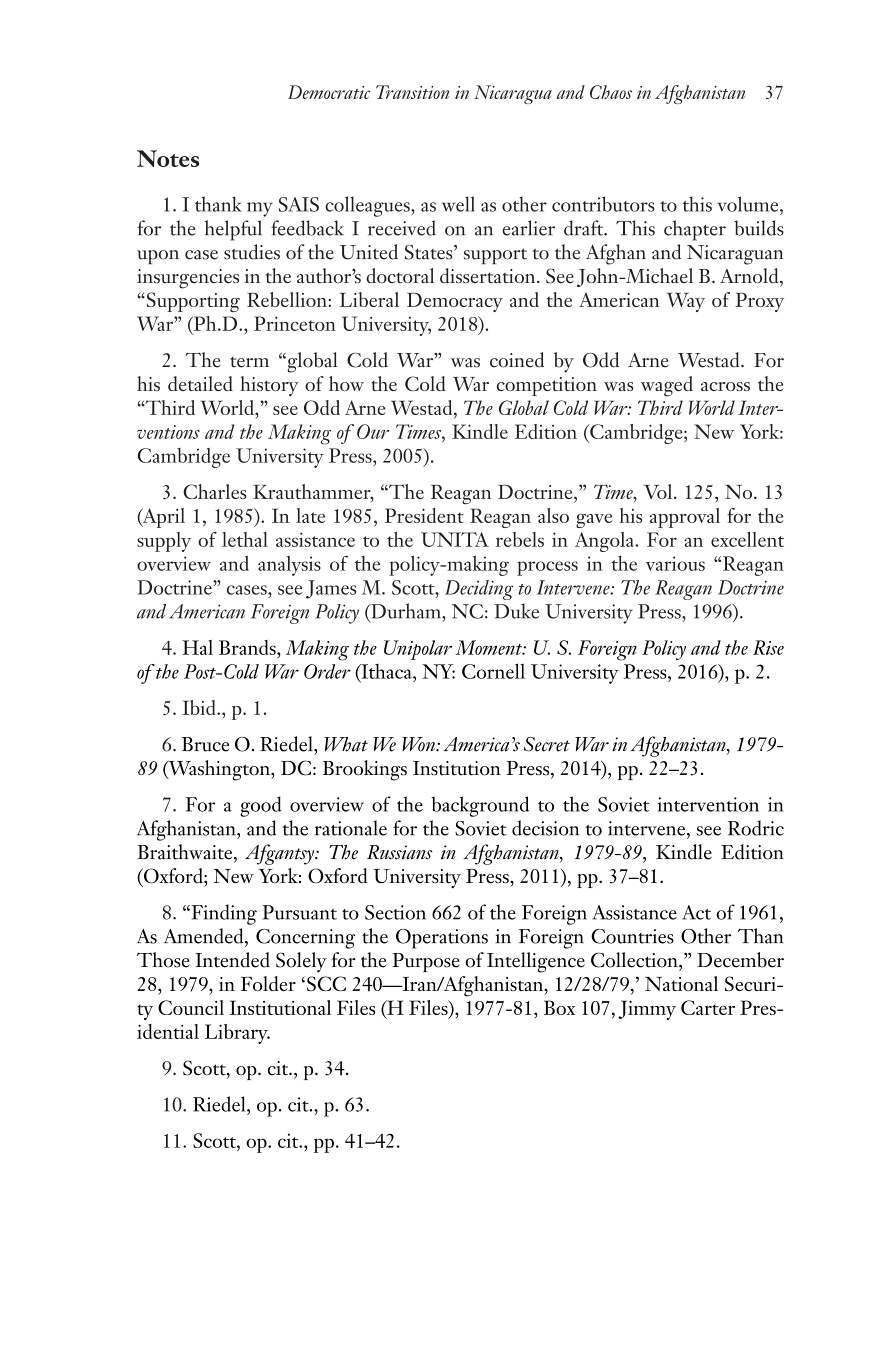 This screenshot has width=896, height=1345. Describe the element at coordinates (200, 707) in the screenshot. I see `Ibid` at that location.
